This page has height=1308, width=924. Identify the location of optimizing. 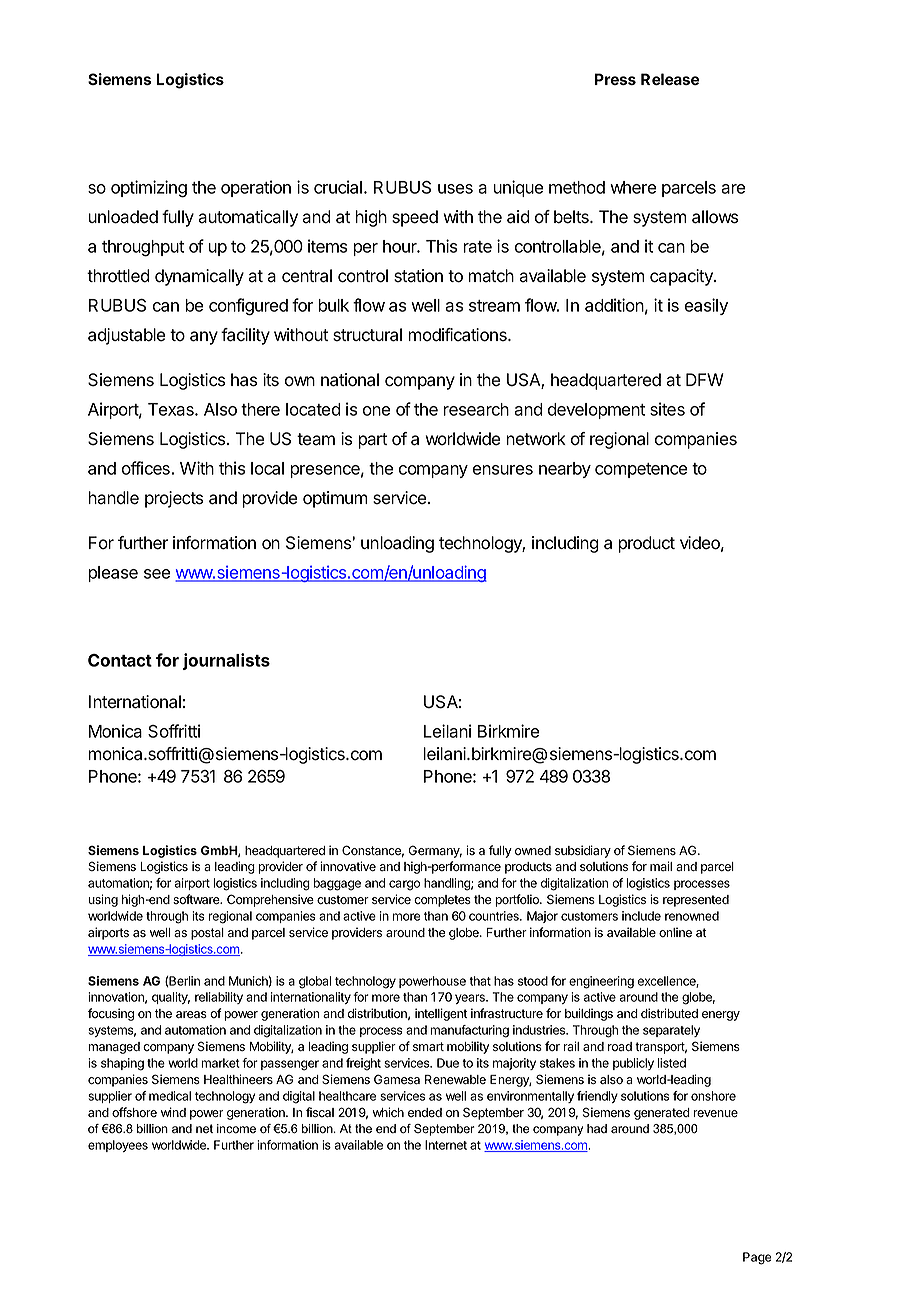
(149, 189).
